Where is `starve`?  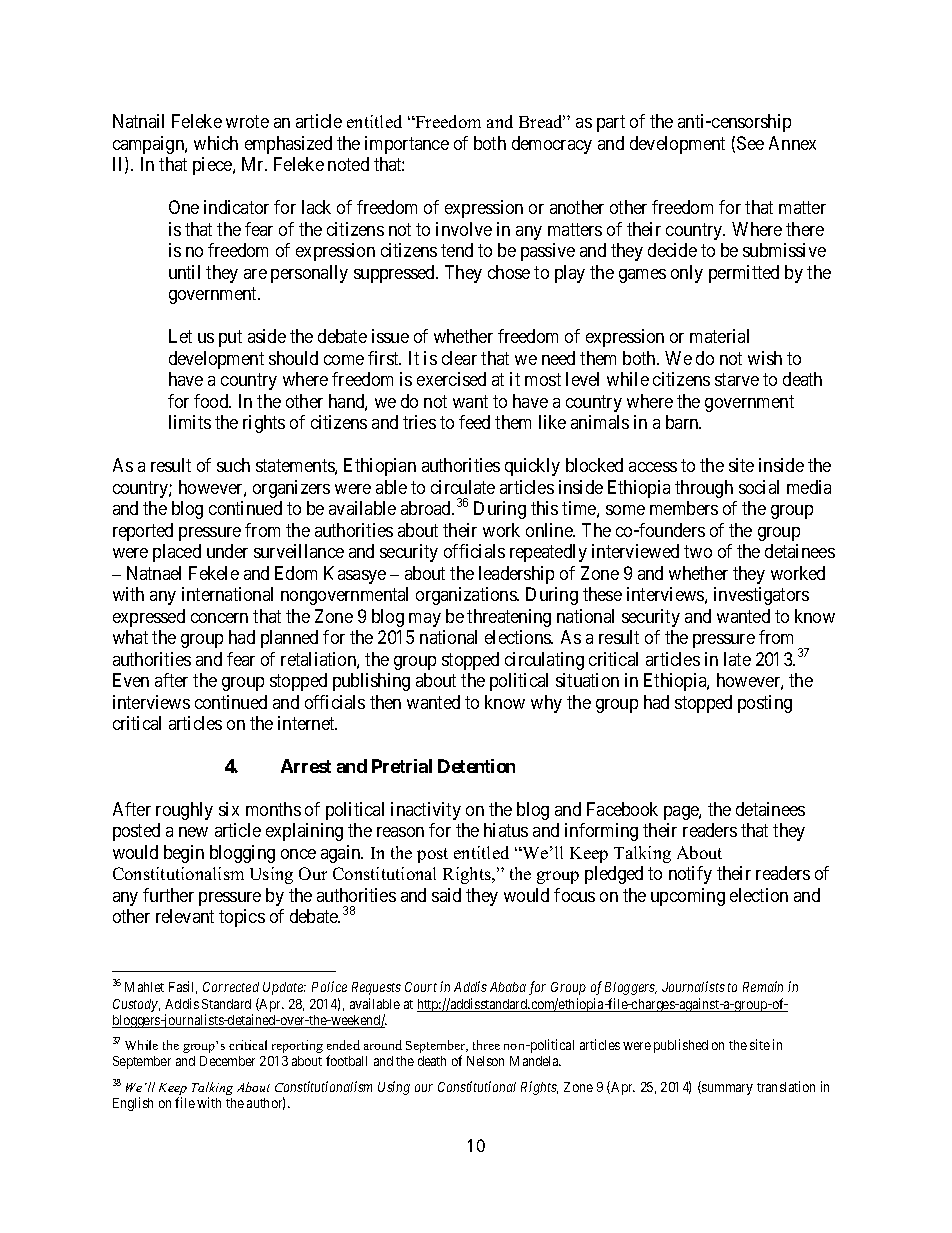
starve is located at coordinates (737, 380).
